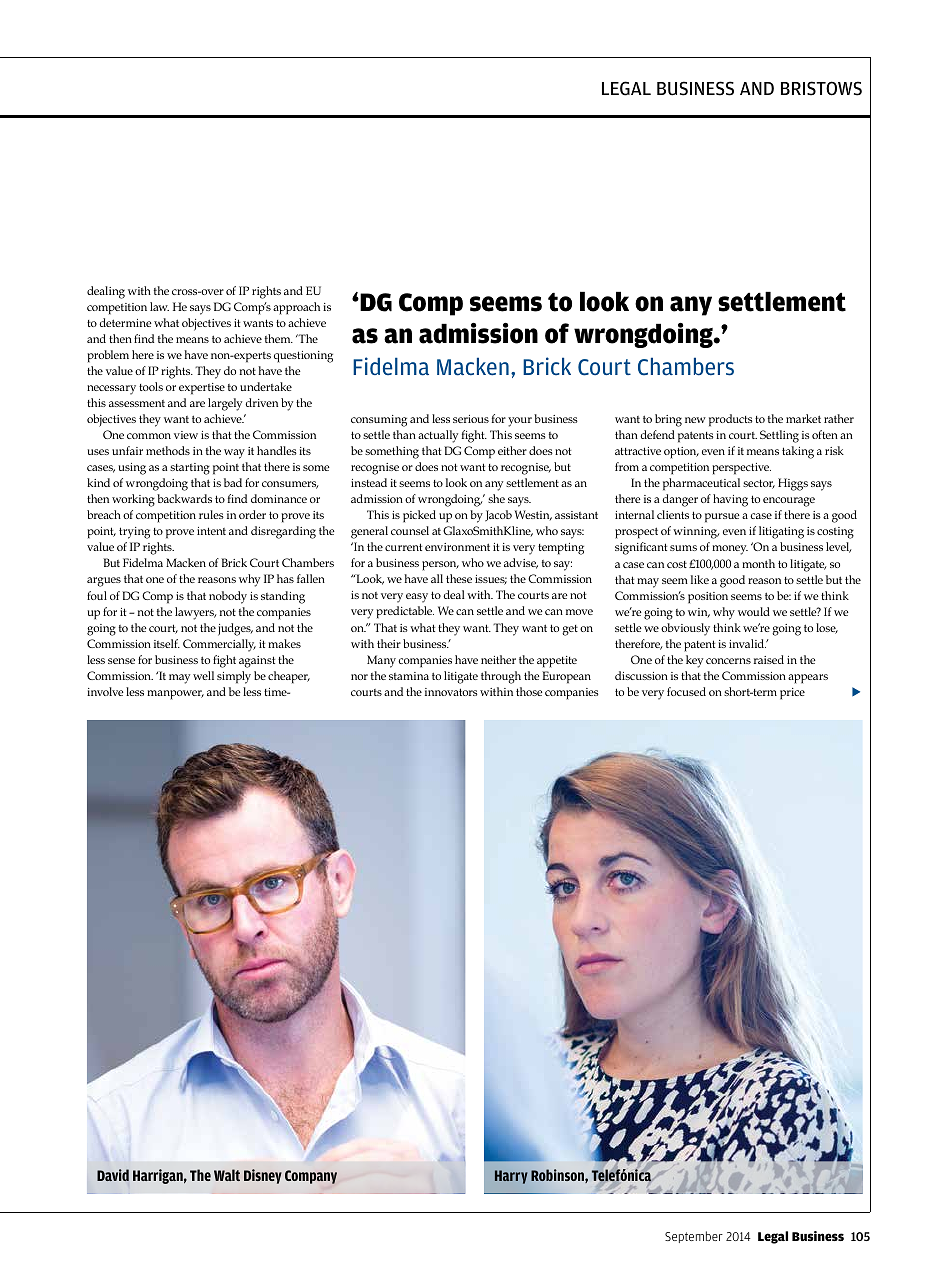 This screenshot has width=927, height=1288. What do you see at coordinates (175, 695) in the screenshot?
I see `manpower` at bounding box center [175, 695].
